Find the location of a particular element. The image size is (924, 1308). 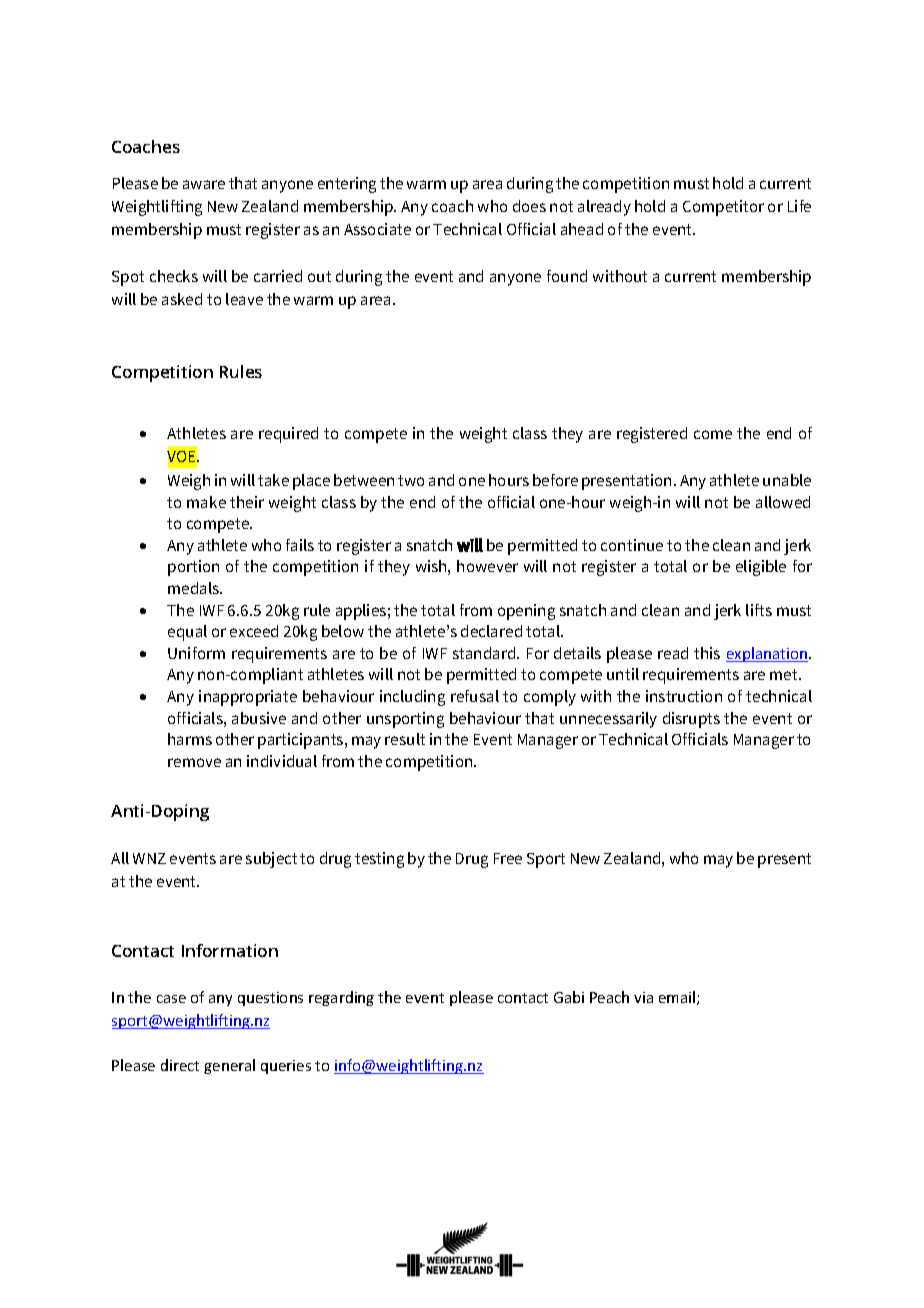

equal is located at coordinates (187, 633).
